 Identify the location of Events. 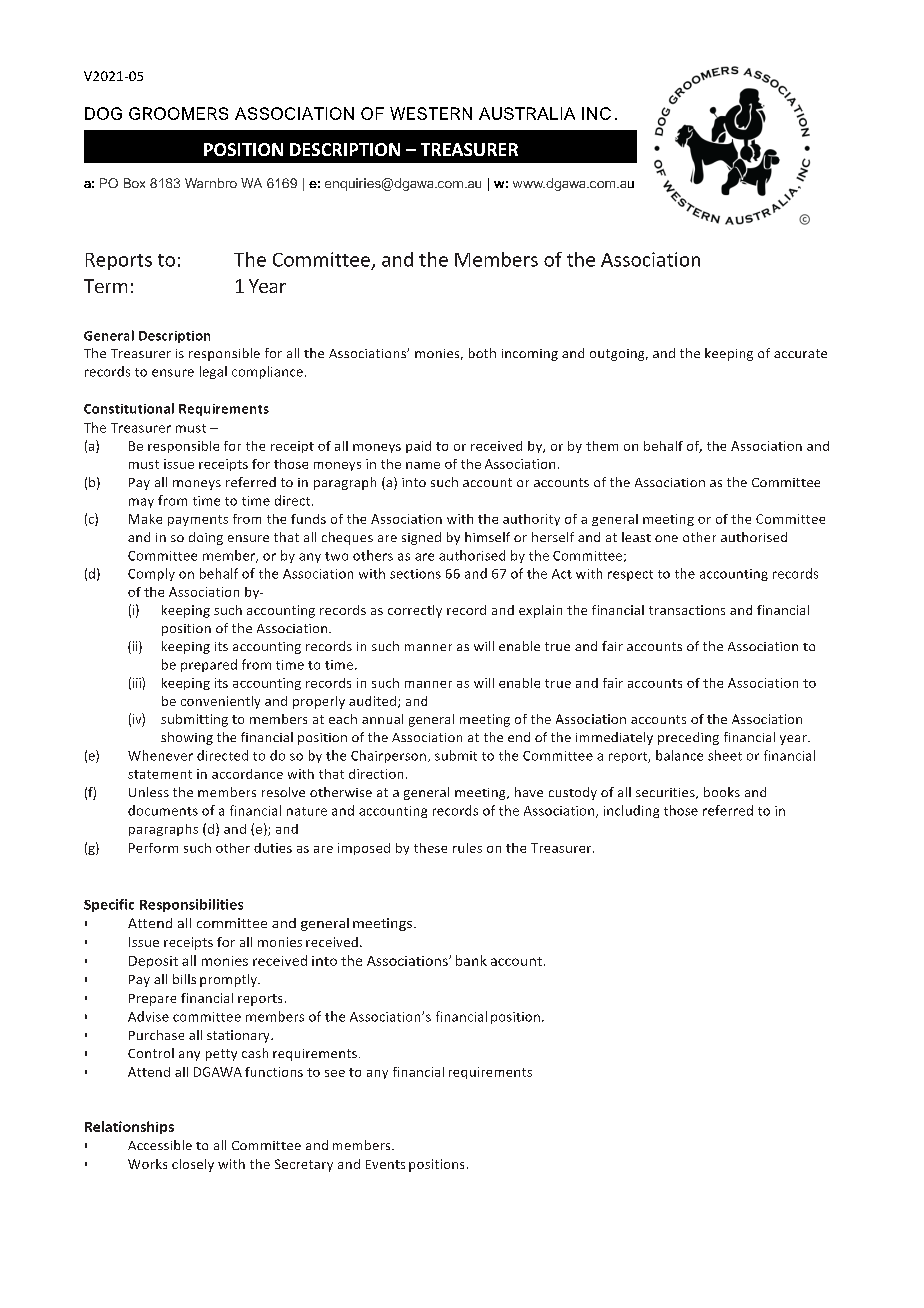
(385, 1164).
